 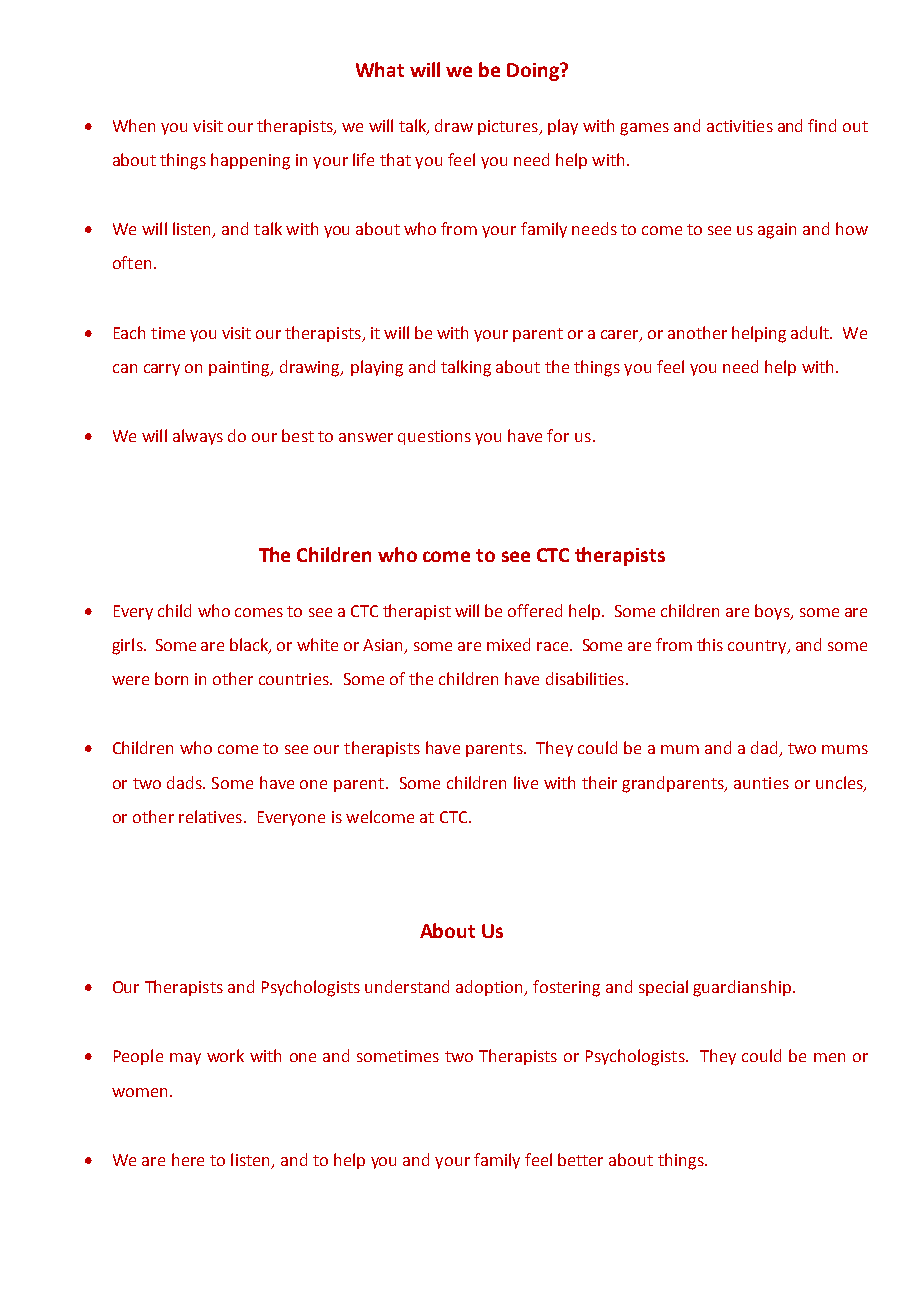 What do you see at coordinates (773, 612) in the image?
I see `boys` at bounding box center [773, 612].
